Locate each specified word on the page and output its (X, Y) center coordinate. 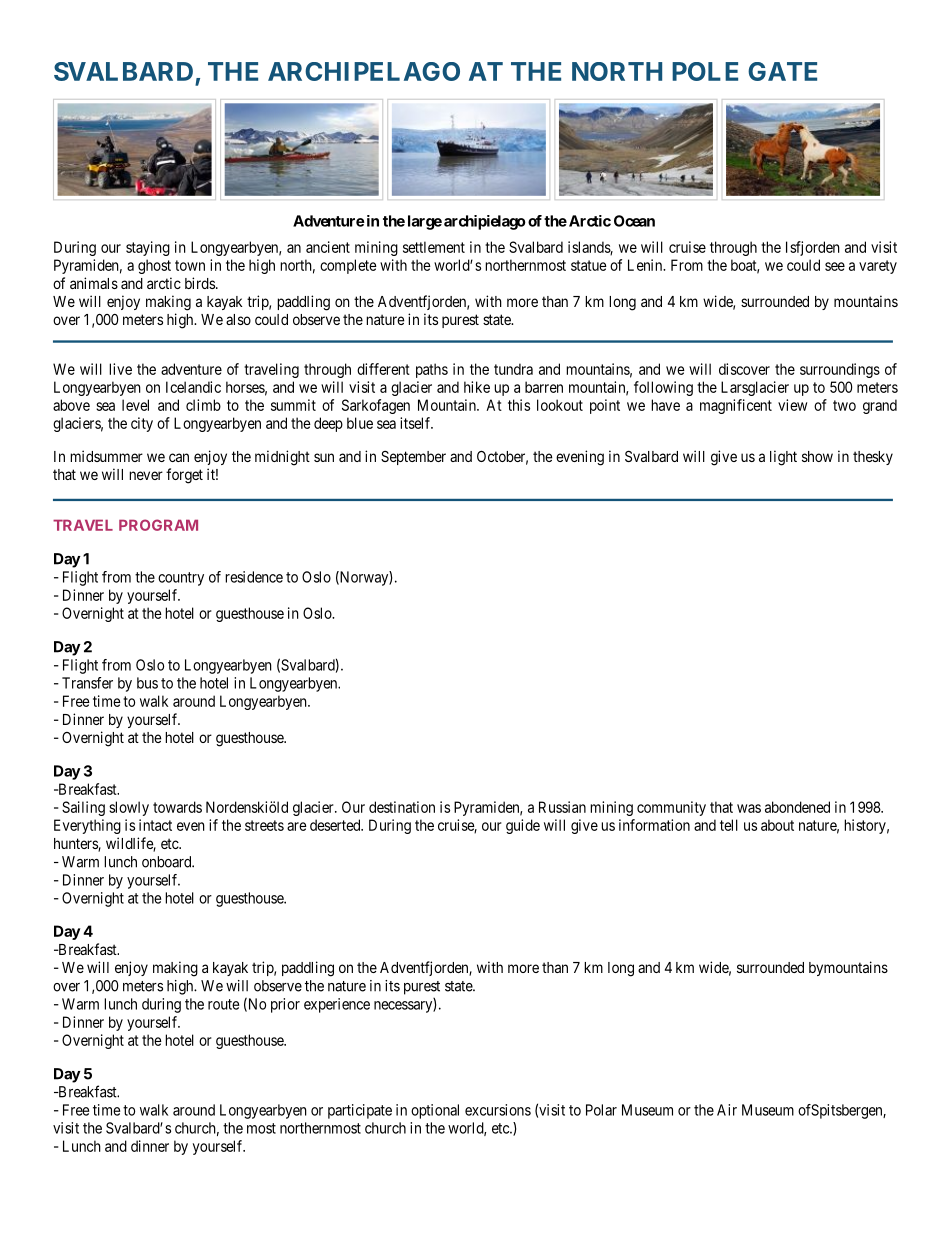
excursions (498, 1110)
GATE (782, 71)
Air (727, 1110)
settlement (434, 247)
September (413, 458)
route (223, 1004)
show (817, 456)
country (181, 579)
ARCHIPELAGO (364, 71)
